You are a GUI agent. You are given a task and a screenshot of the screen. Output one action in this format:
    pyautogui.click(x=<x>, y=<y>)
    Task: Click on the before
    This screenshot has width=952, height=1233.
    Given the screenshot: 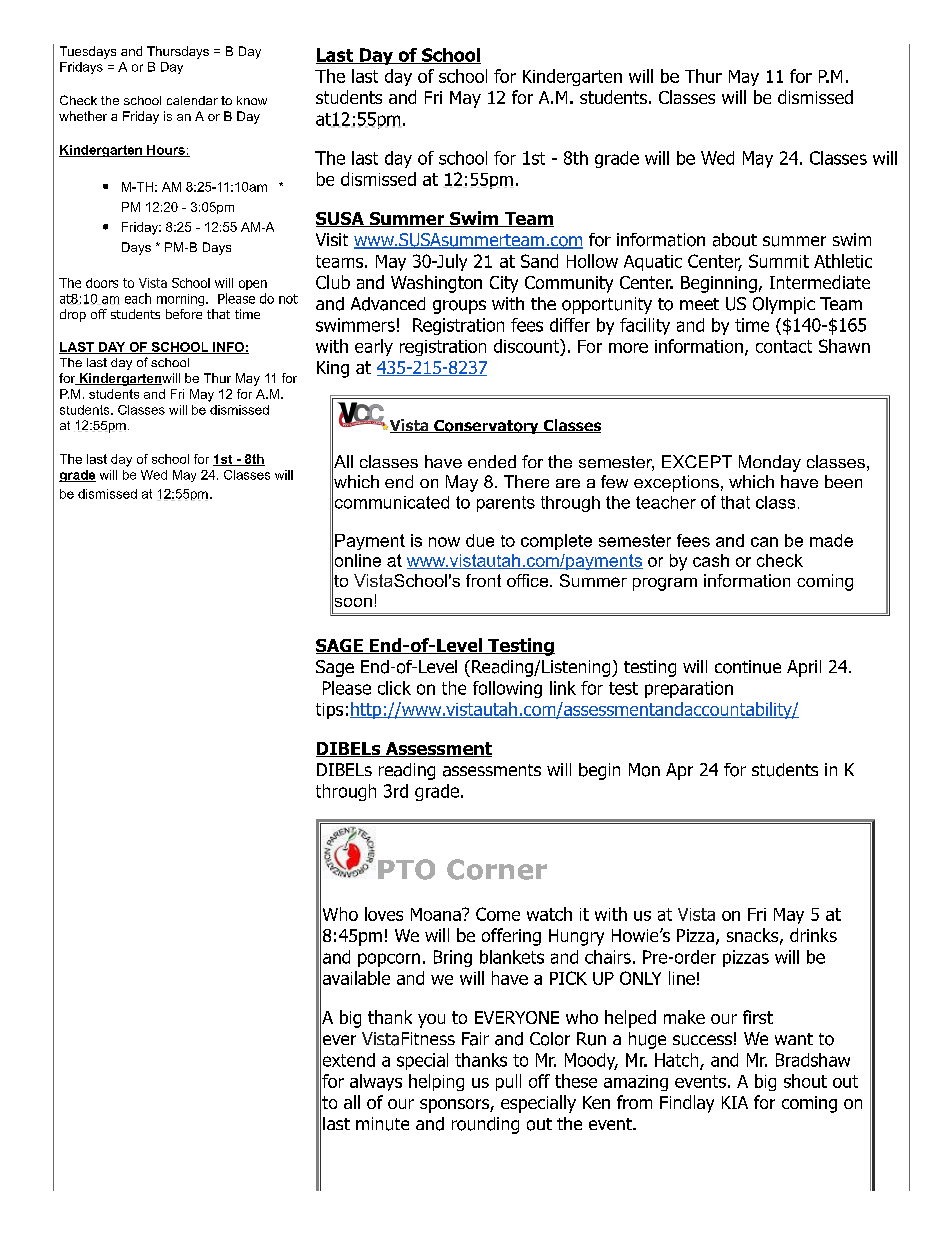 What is the action you would take?
    pyautogui.click(x=184, y=314)
